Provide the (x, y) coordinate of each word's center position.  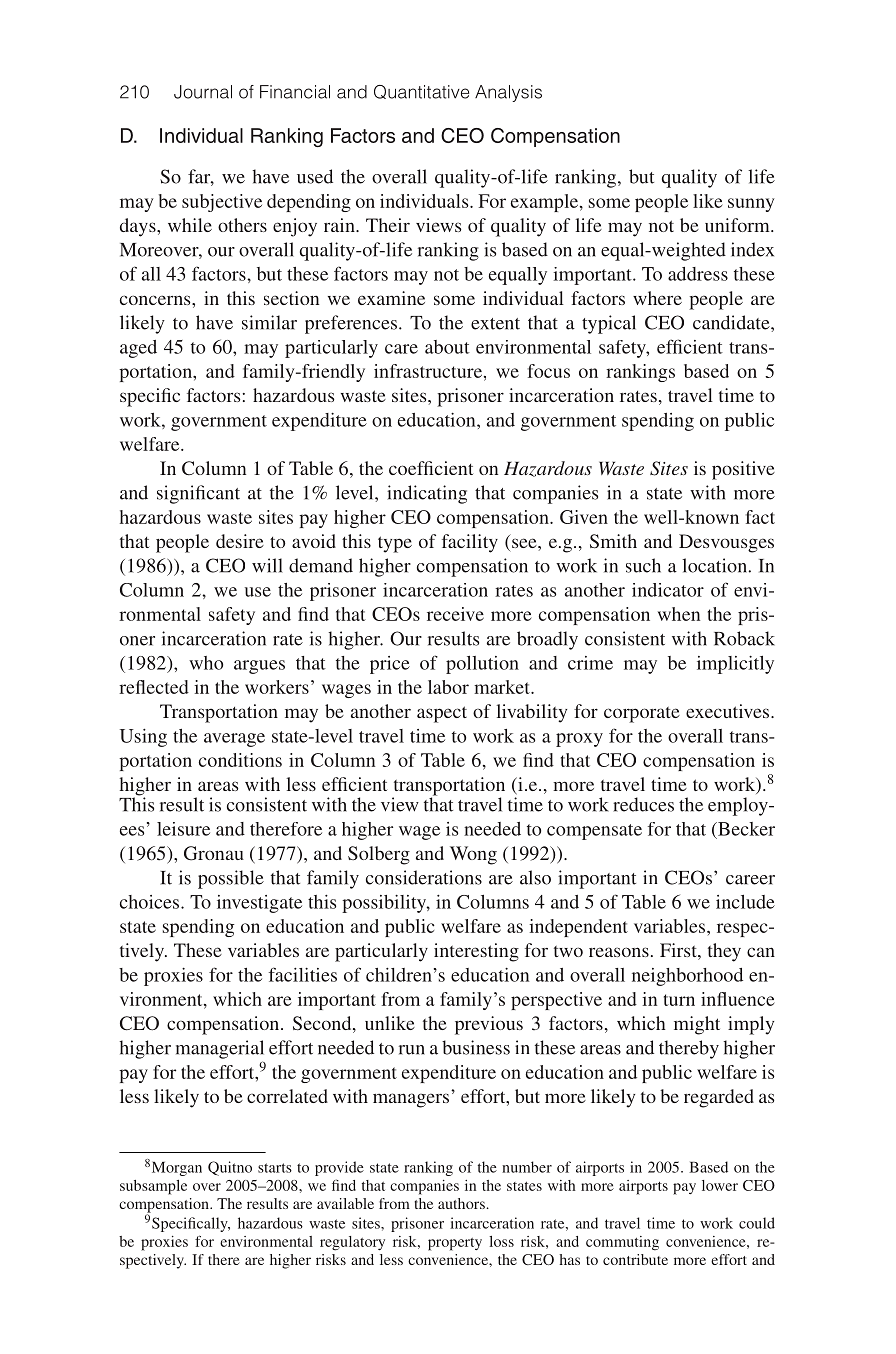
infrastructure (429, 371)
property (455, 1244)
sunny (751, 205)
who (206, 663)
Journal (203, 92)
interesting (476, 952)
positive (743, 470)
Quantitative (421, 92)
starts (275, 1168)
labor (448, 687)
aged (138, 349)
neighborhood (687, 977)
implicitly (735, 665)
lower (720, 1185)
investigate (259, 904)
